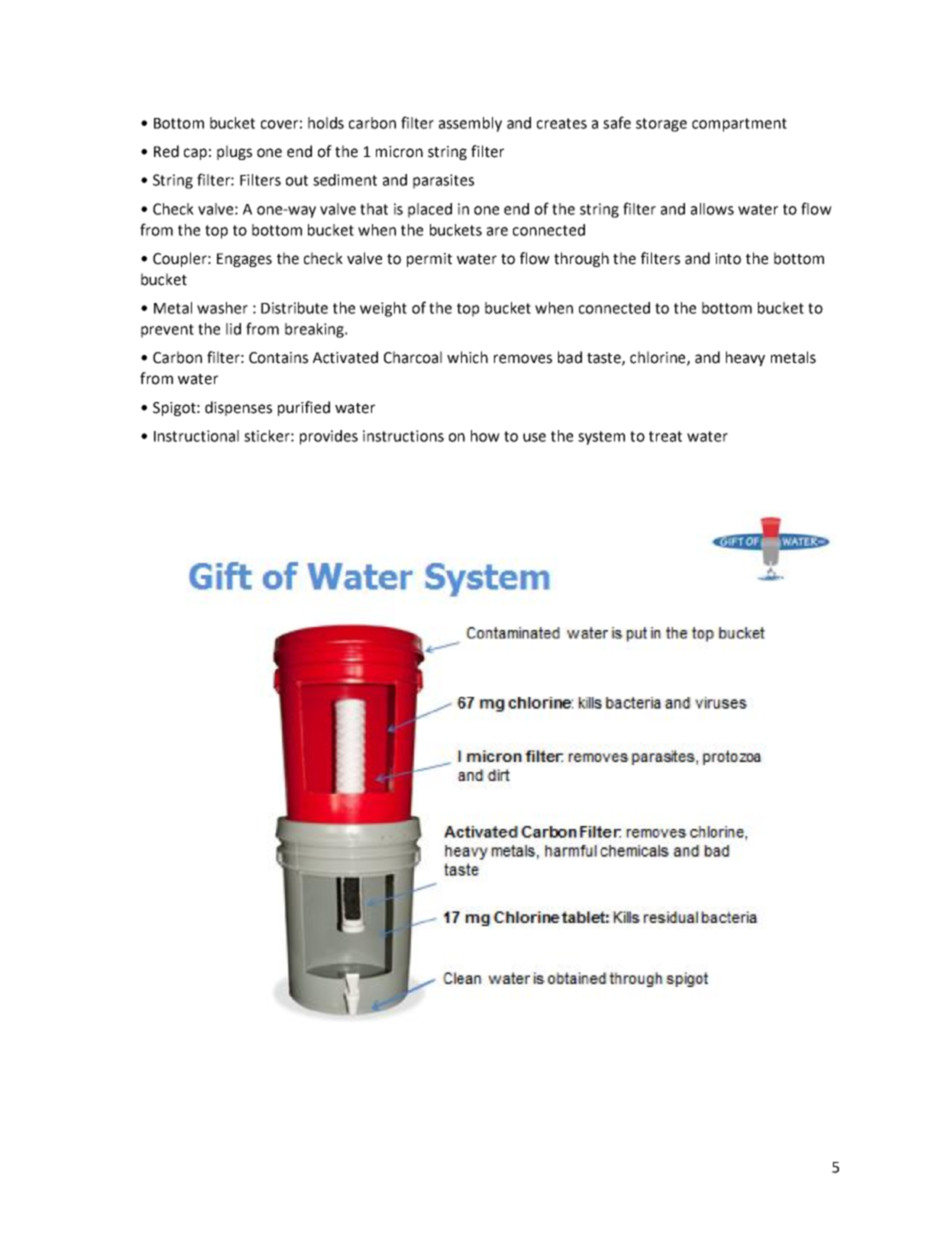 The height and width of the image is (1233, 952). I want to click on Engages, so click(244, 260).
